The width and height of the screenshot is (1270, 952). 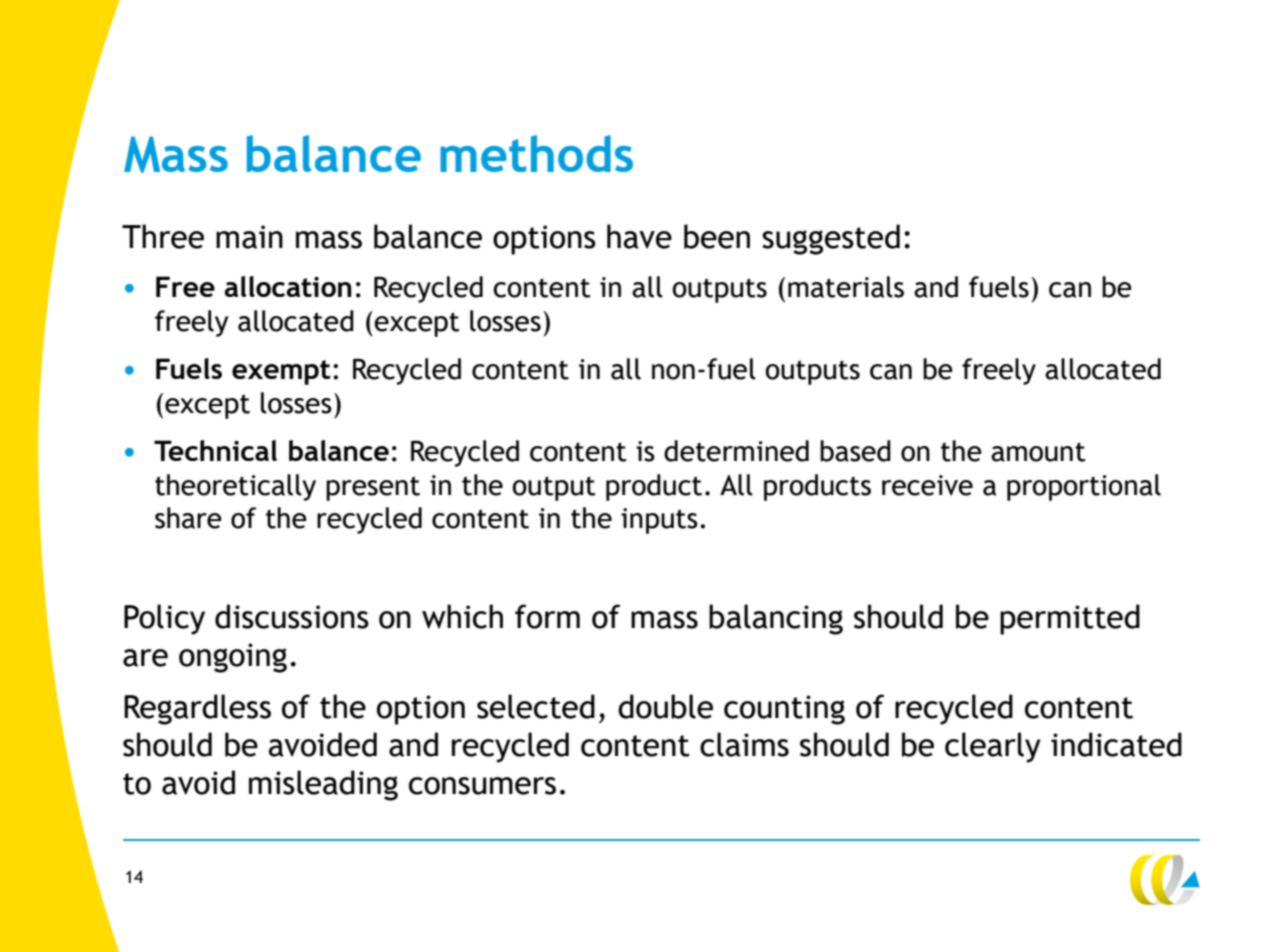 I want to click on claims, so click(x=744, y=744).
